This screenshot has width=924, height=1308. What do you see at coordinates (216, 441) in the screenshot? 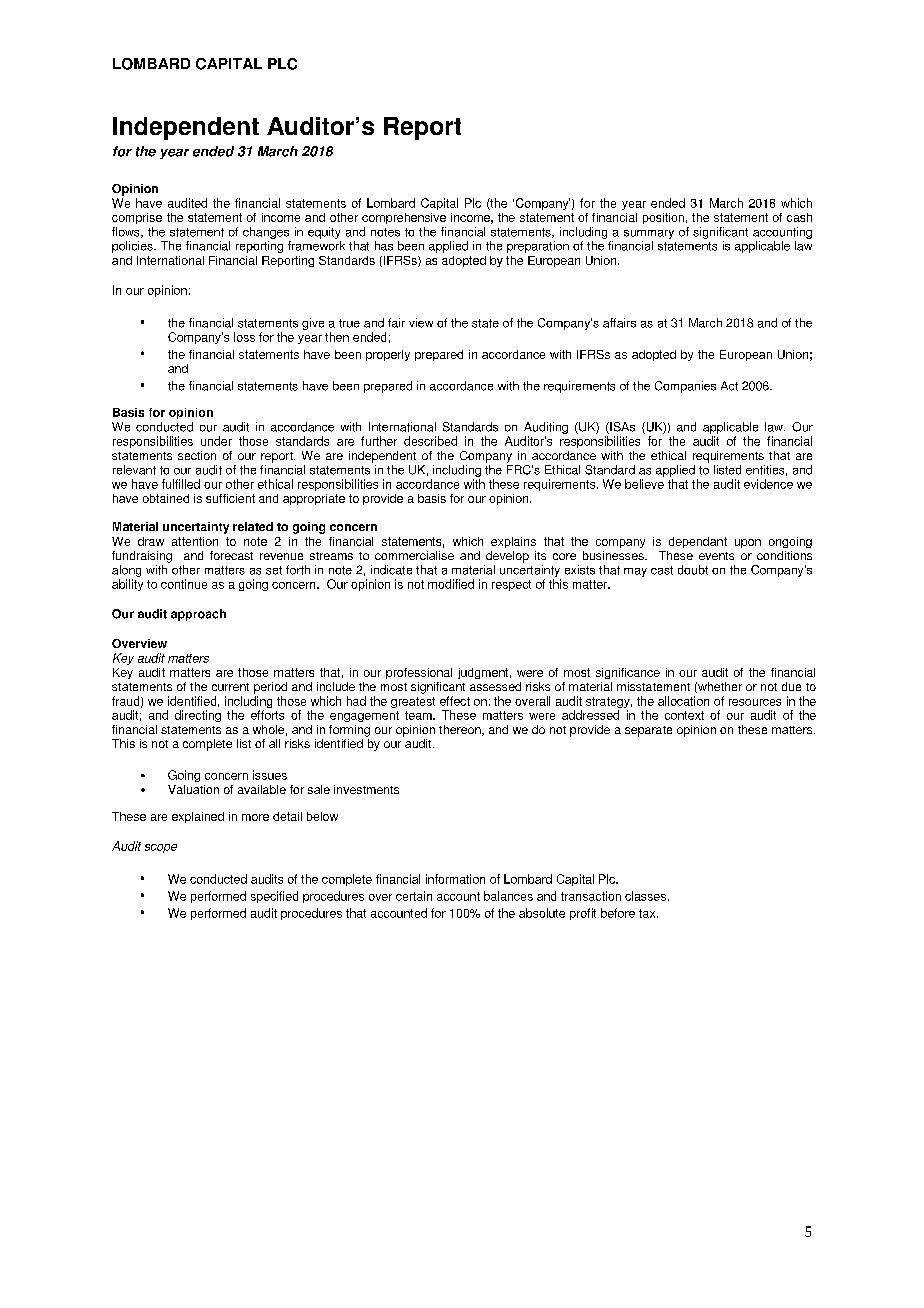
I see `under` at bounding box center [216, 441].
